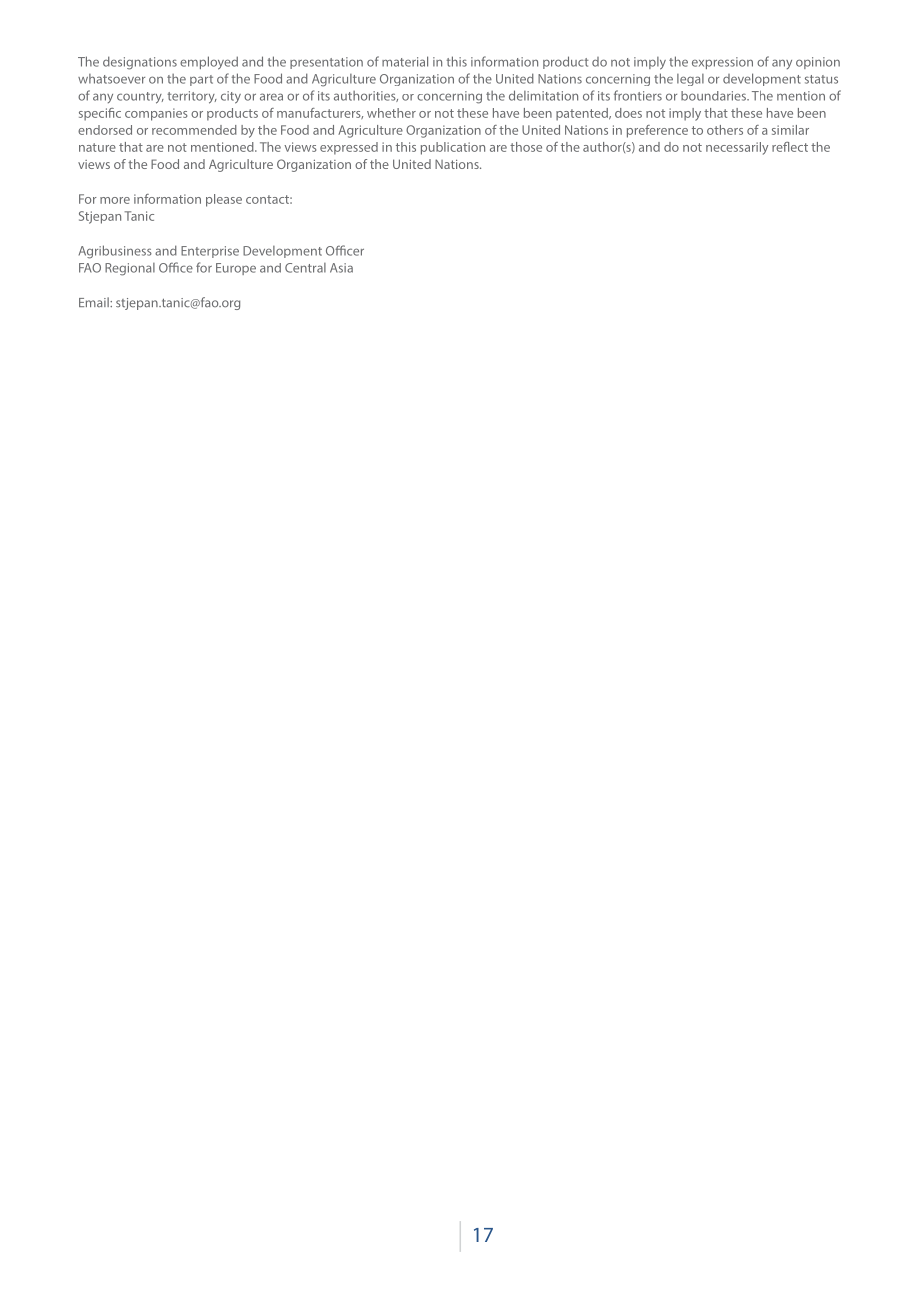 The width and height of the image is (924, 1308). I want to click on necessarily, so click(737, 148).
